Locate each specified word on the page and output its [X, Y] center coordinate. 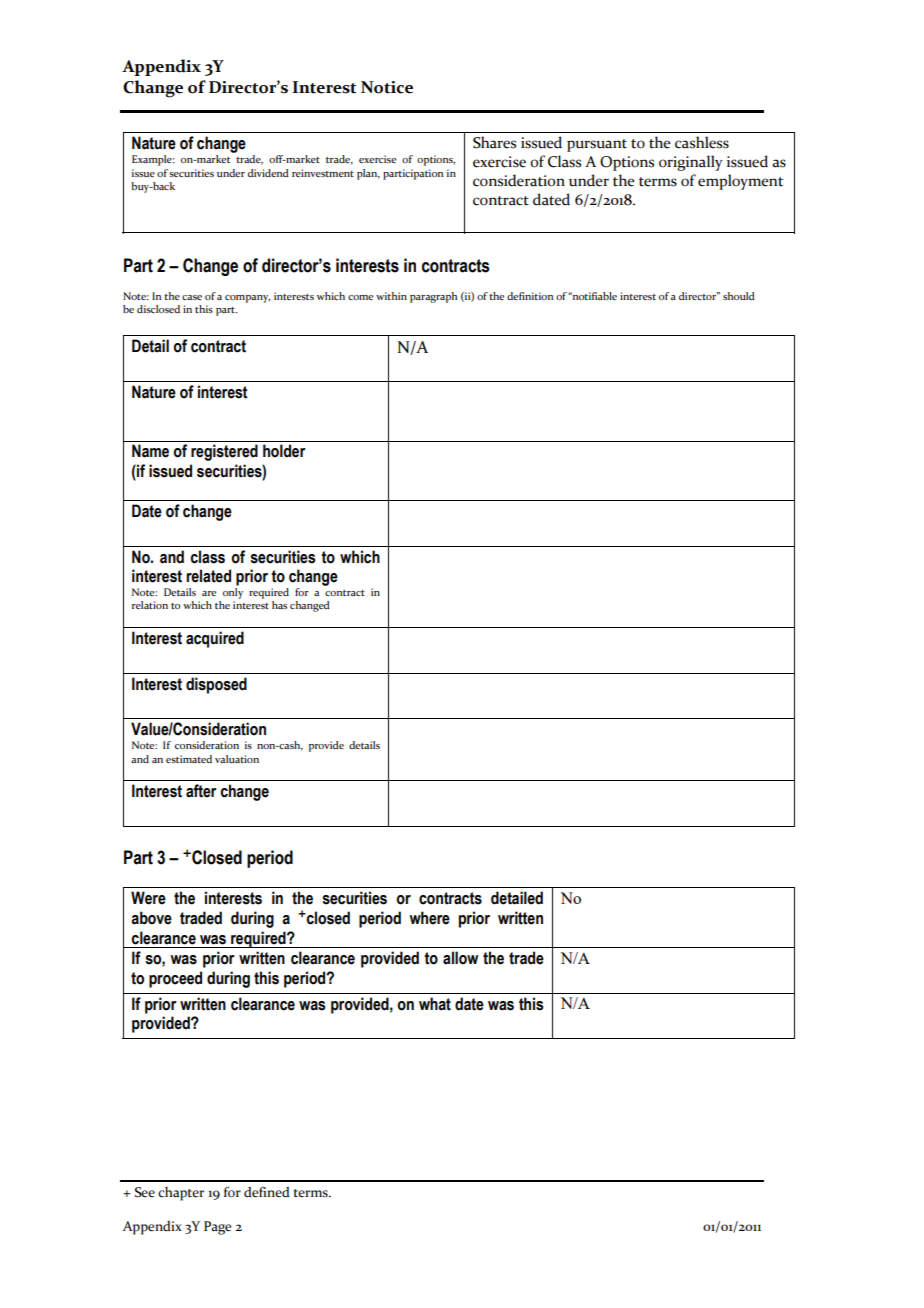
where [429, 918]
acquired [215, 639]
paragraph [433, 297]
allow [460, 958]
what [435, 1004]
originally [691, 163]
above [151, 918]
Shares [494, 142]
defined [267, 1192]
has [279, 605]
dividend [268, 173]
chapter [181, 1194]
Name [150, 451]
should [739, 296]
